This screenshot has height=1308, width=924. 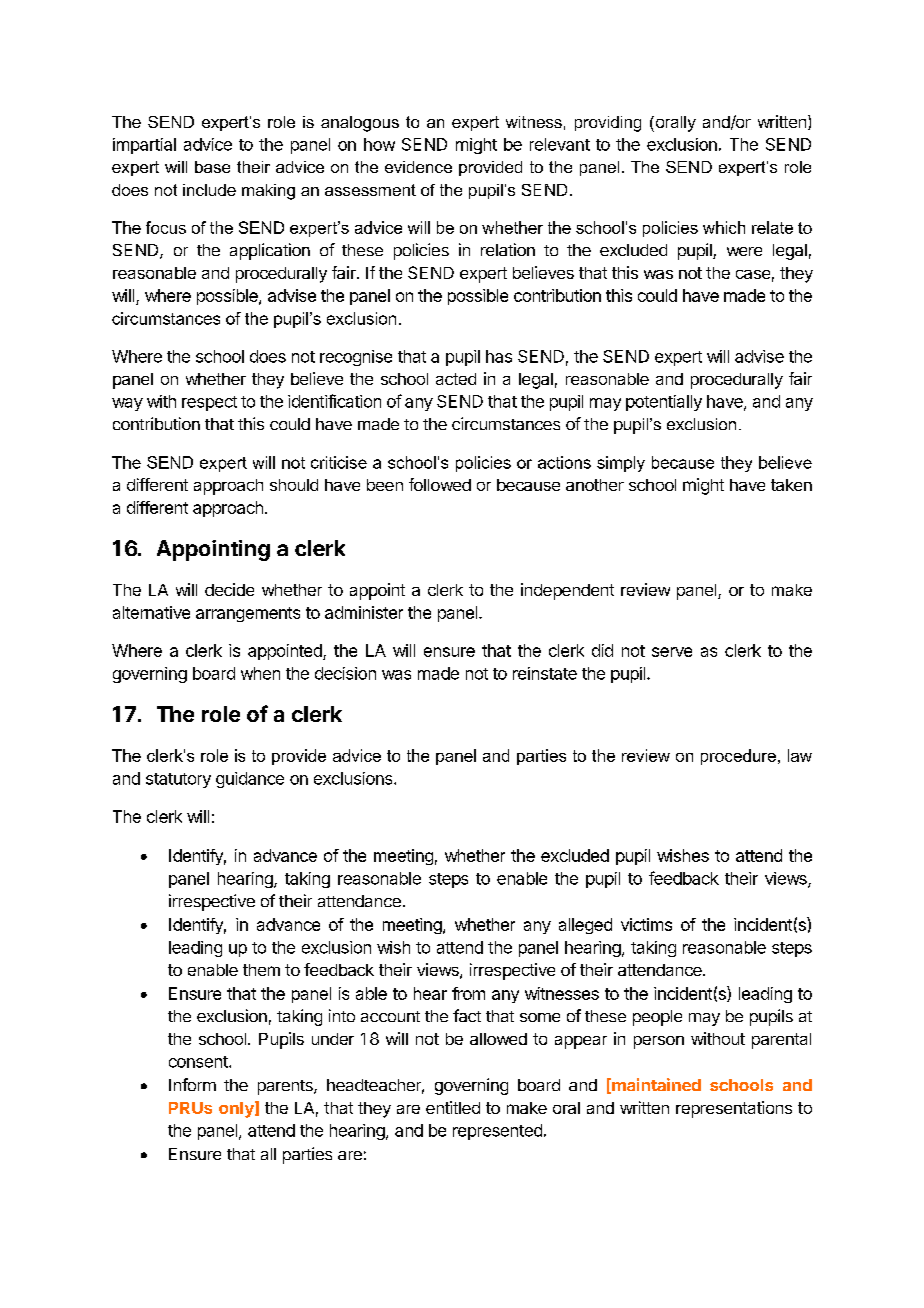 I want to click on entitled, so click(x=453, y=1107).
